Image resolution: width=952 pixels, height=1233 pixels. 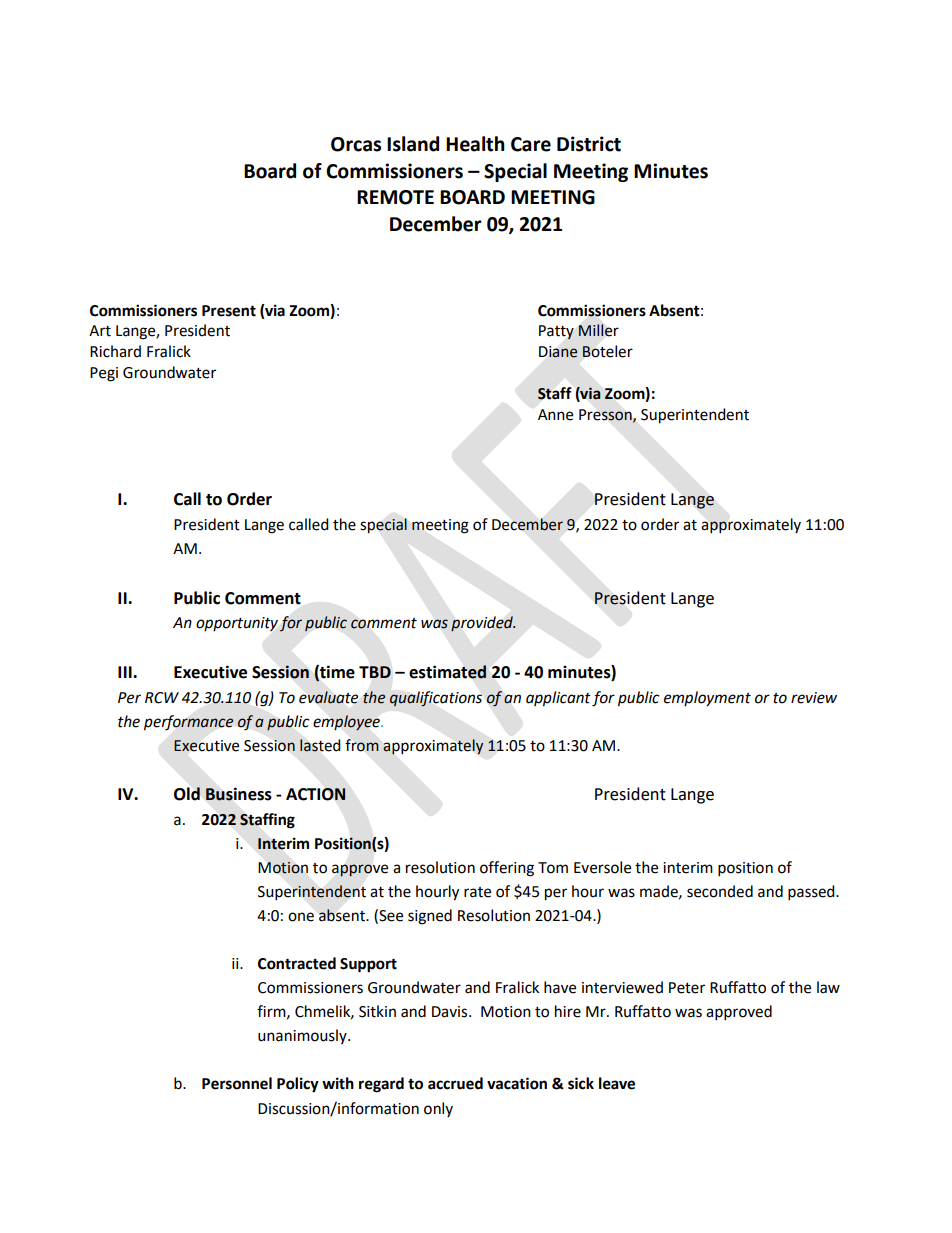 I want to click on Health, so click(x=475, y=144).
